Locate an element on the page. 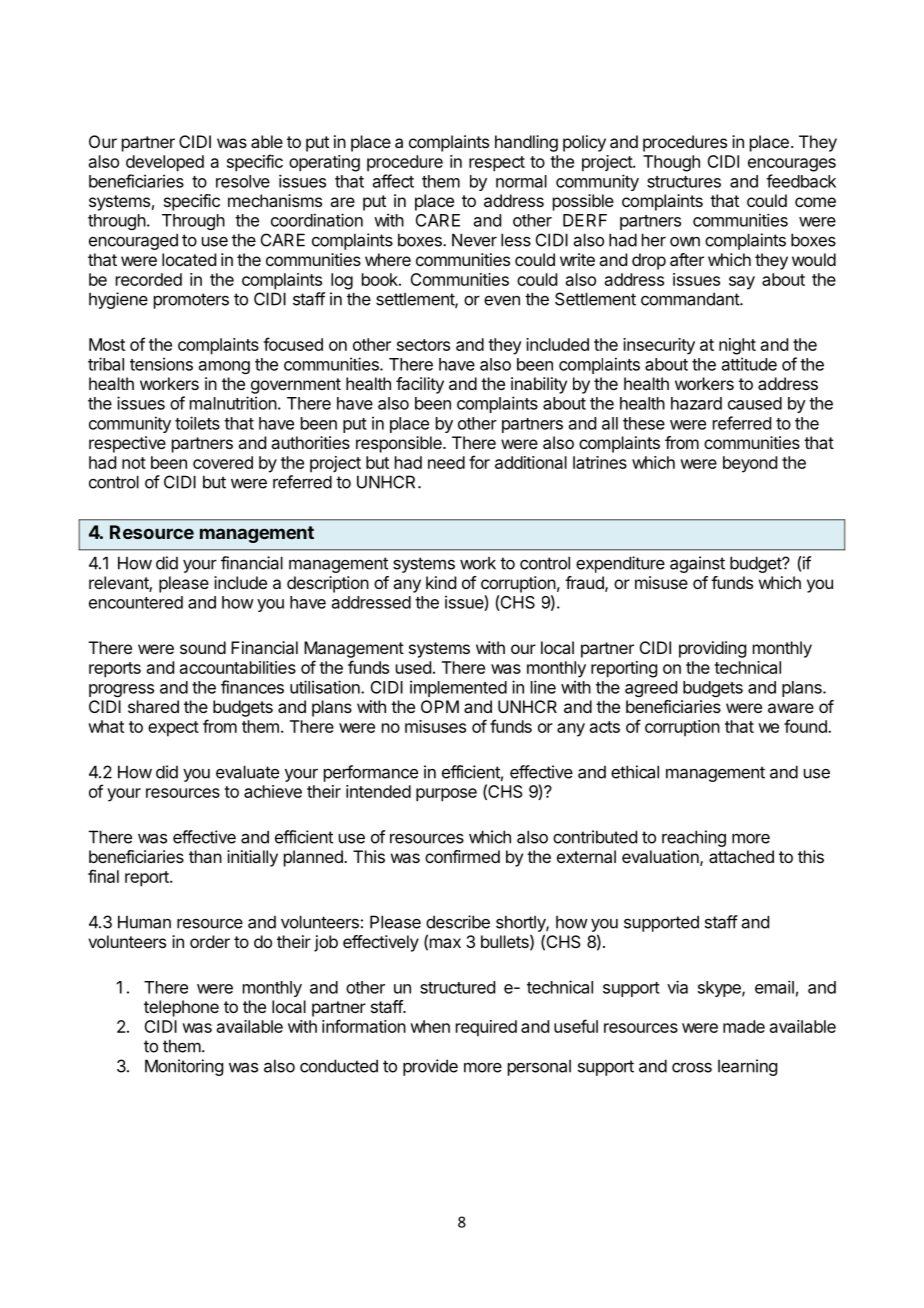 This image has height=1308, width=924. covered is located at coordinates (223, 462).
